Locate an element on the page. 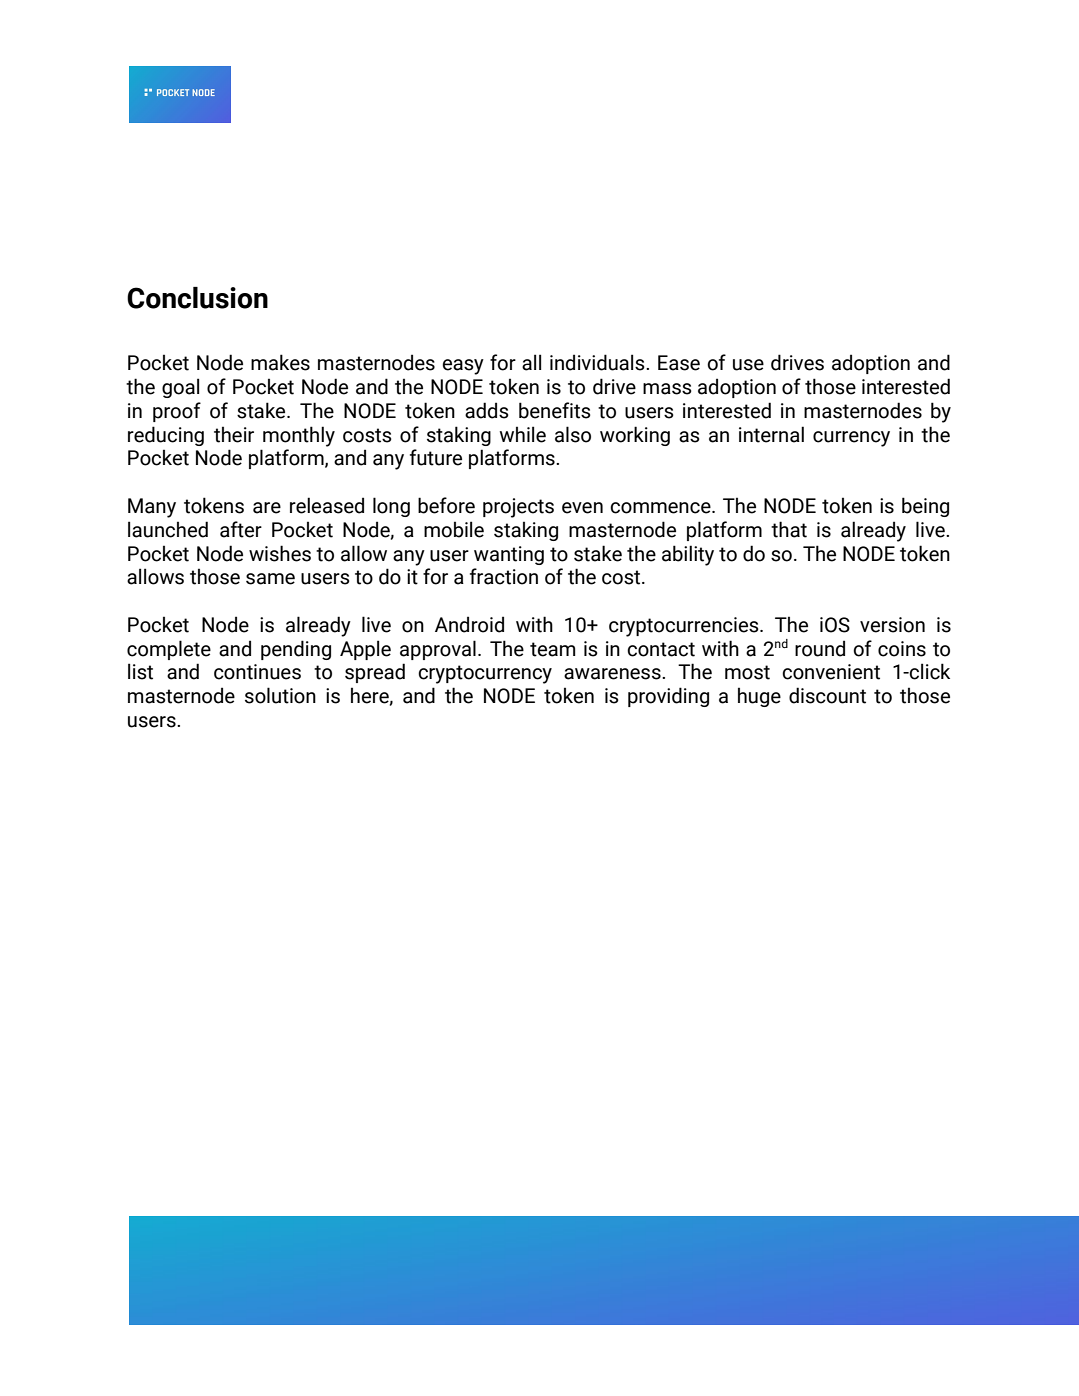  awareness is located at coordinates (613, 674).
